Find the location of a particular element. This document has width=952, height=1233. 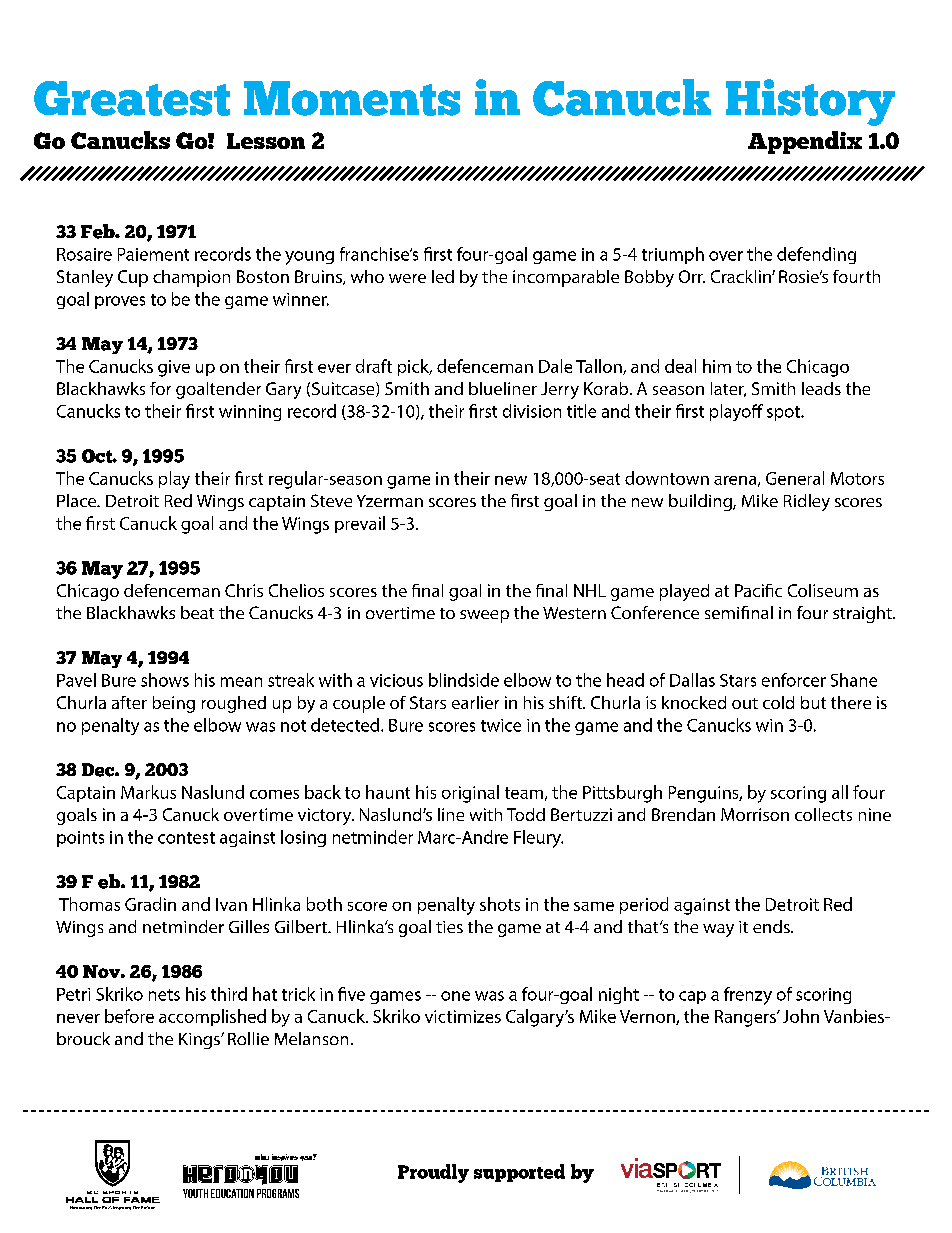

shows is located at coordinates (165, 680).
